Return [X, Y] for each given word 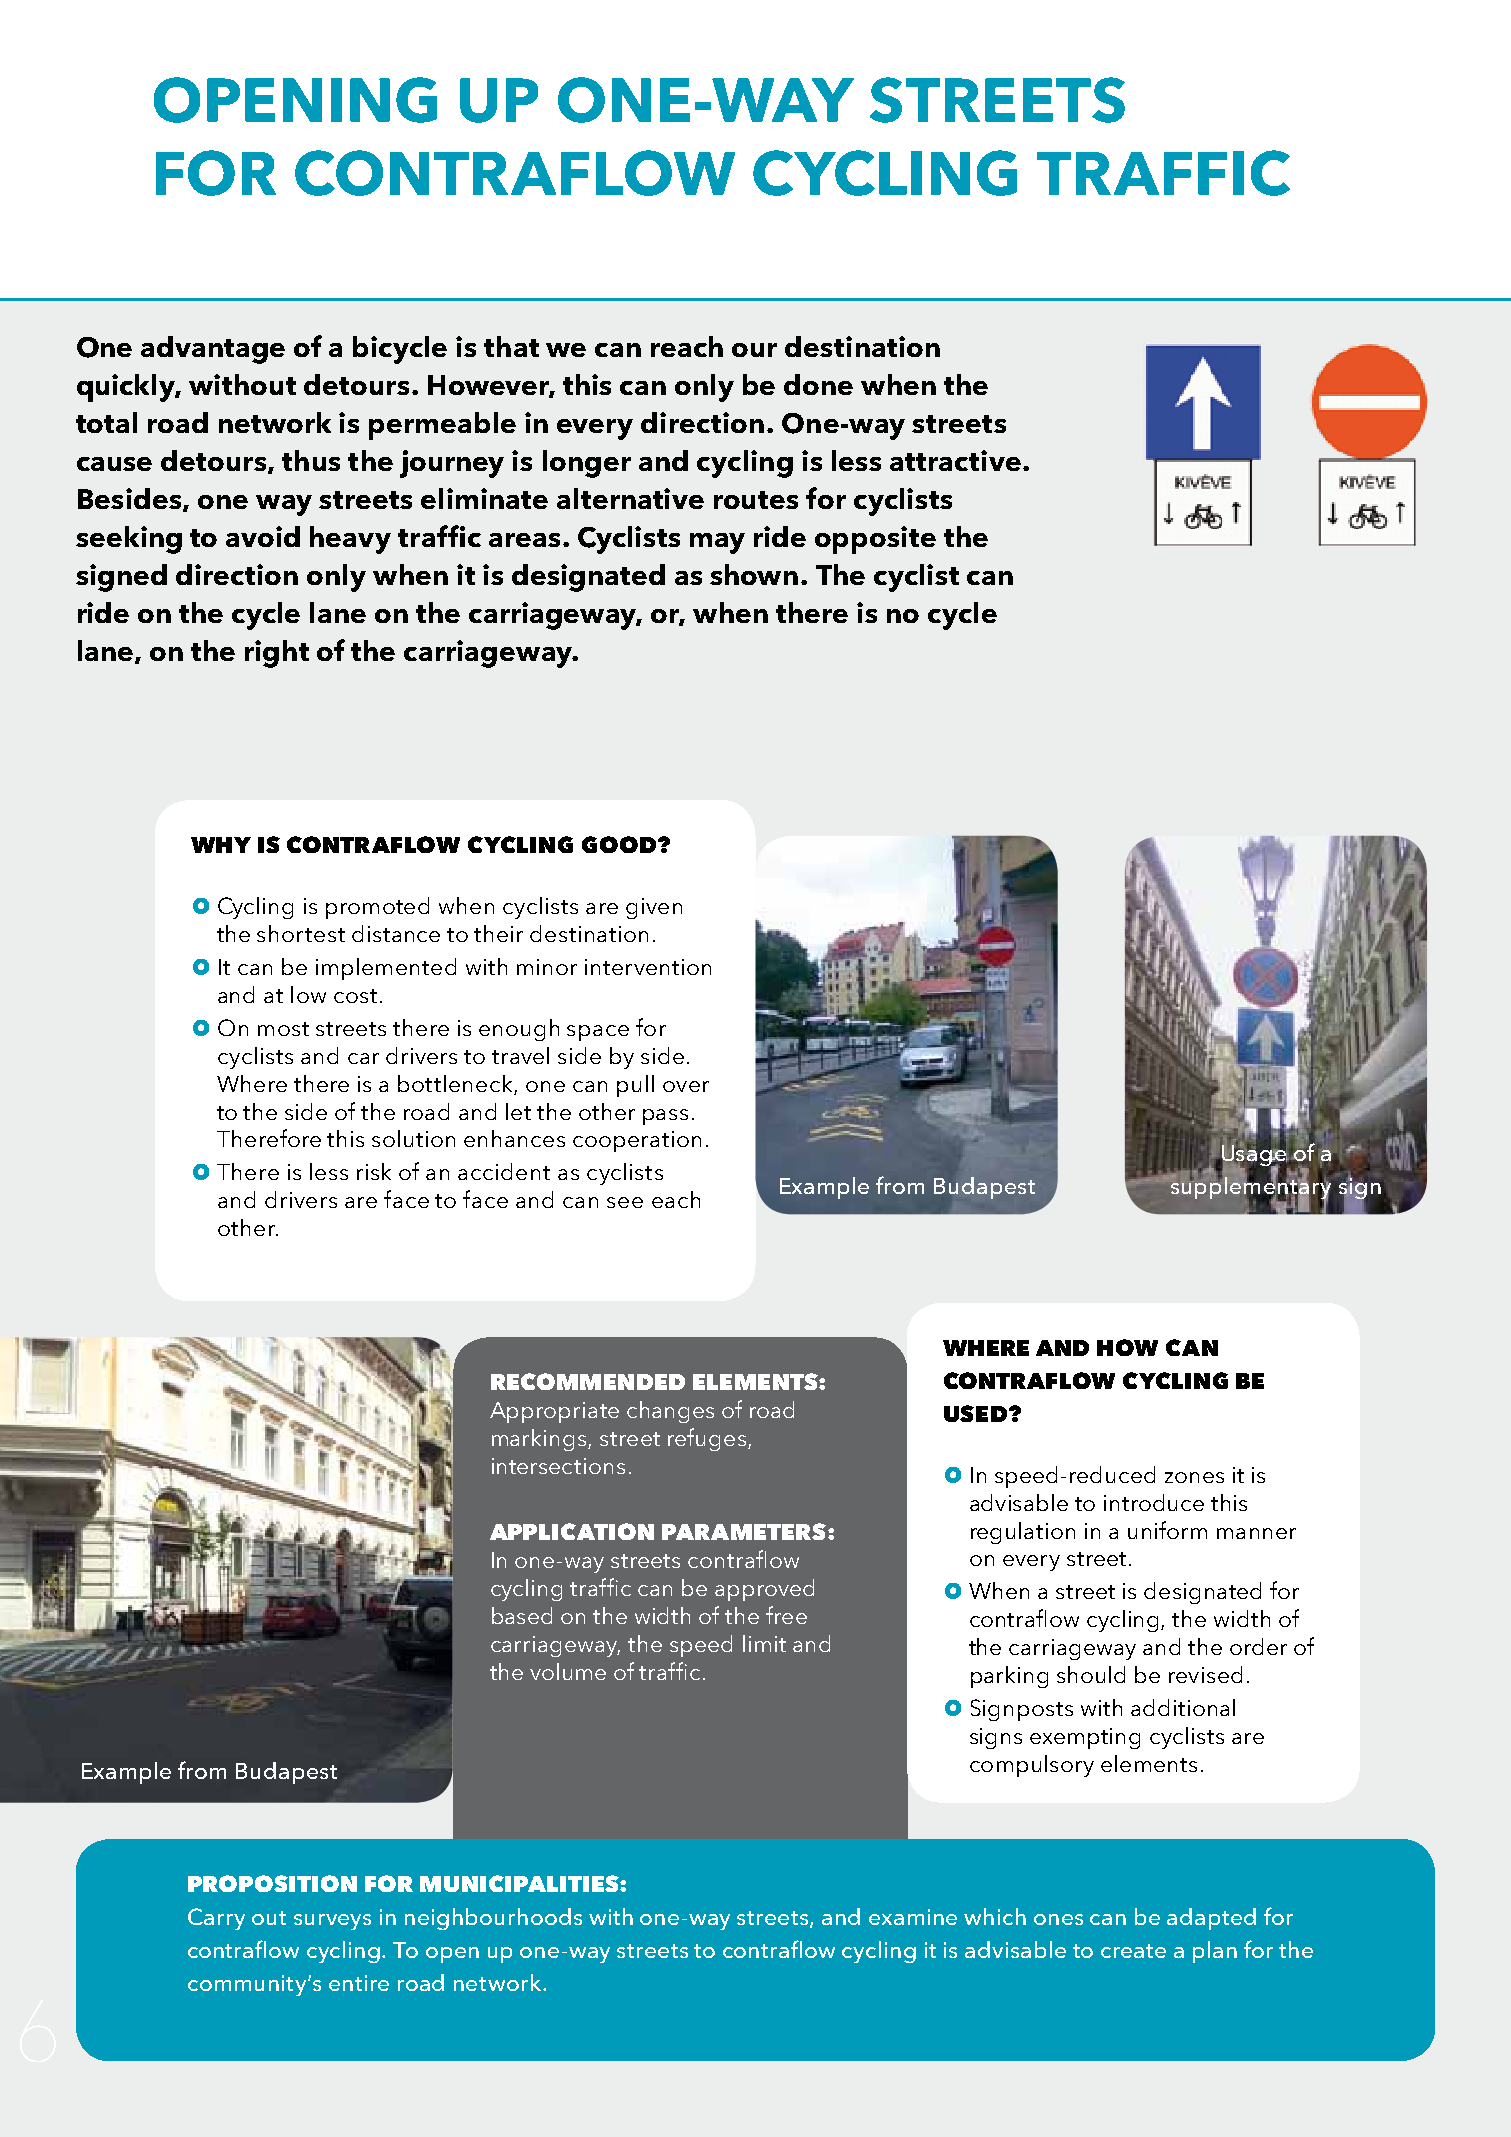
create [1133, 1951]
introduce [1154, 1502]
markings [540, 1440]
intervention [648, 967]
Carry [216, 1919]
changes [670, 1412]
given [654, 908]
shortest [301, 933]
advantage [213, 350]
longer [587, 464]
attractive [955, 460]
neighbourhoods [493, 1919]
